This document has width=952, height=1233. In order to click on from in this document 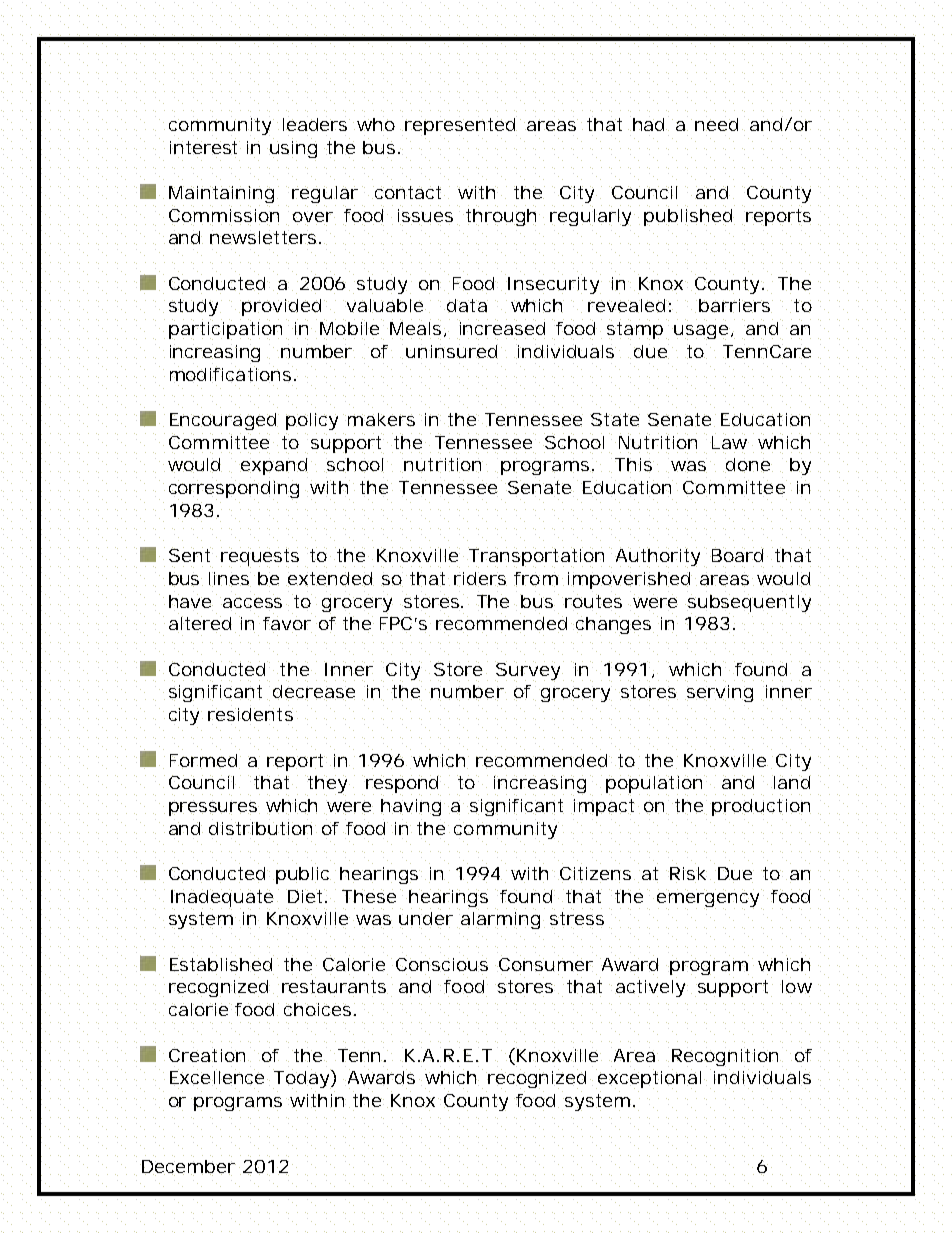, I will do `click(539, 579)`.
